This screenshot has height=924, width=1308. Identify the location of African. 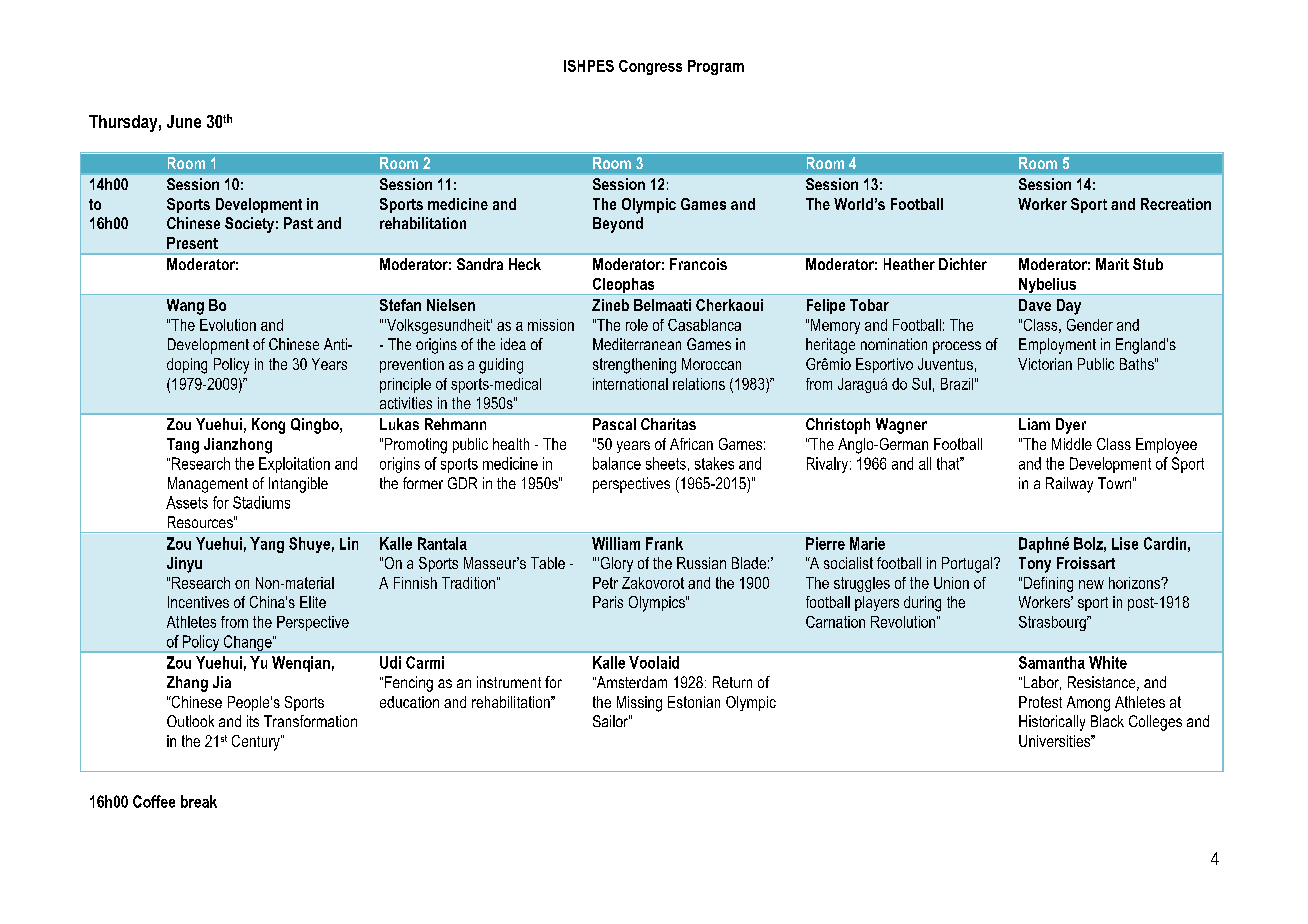
(691, 444).
